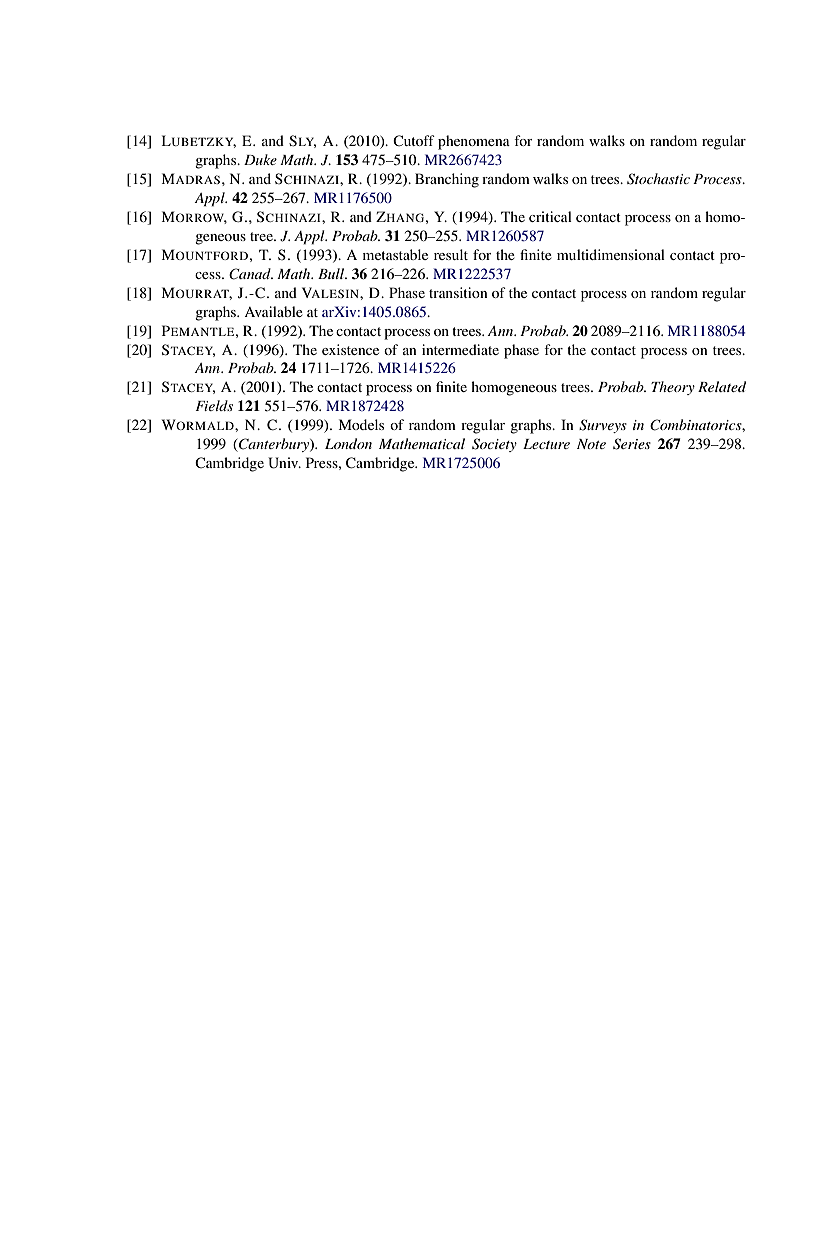 The height and width of the document is (1243, 839). I want to click on Available, so click(273, 311).
